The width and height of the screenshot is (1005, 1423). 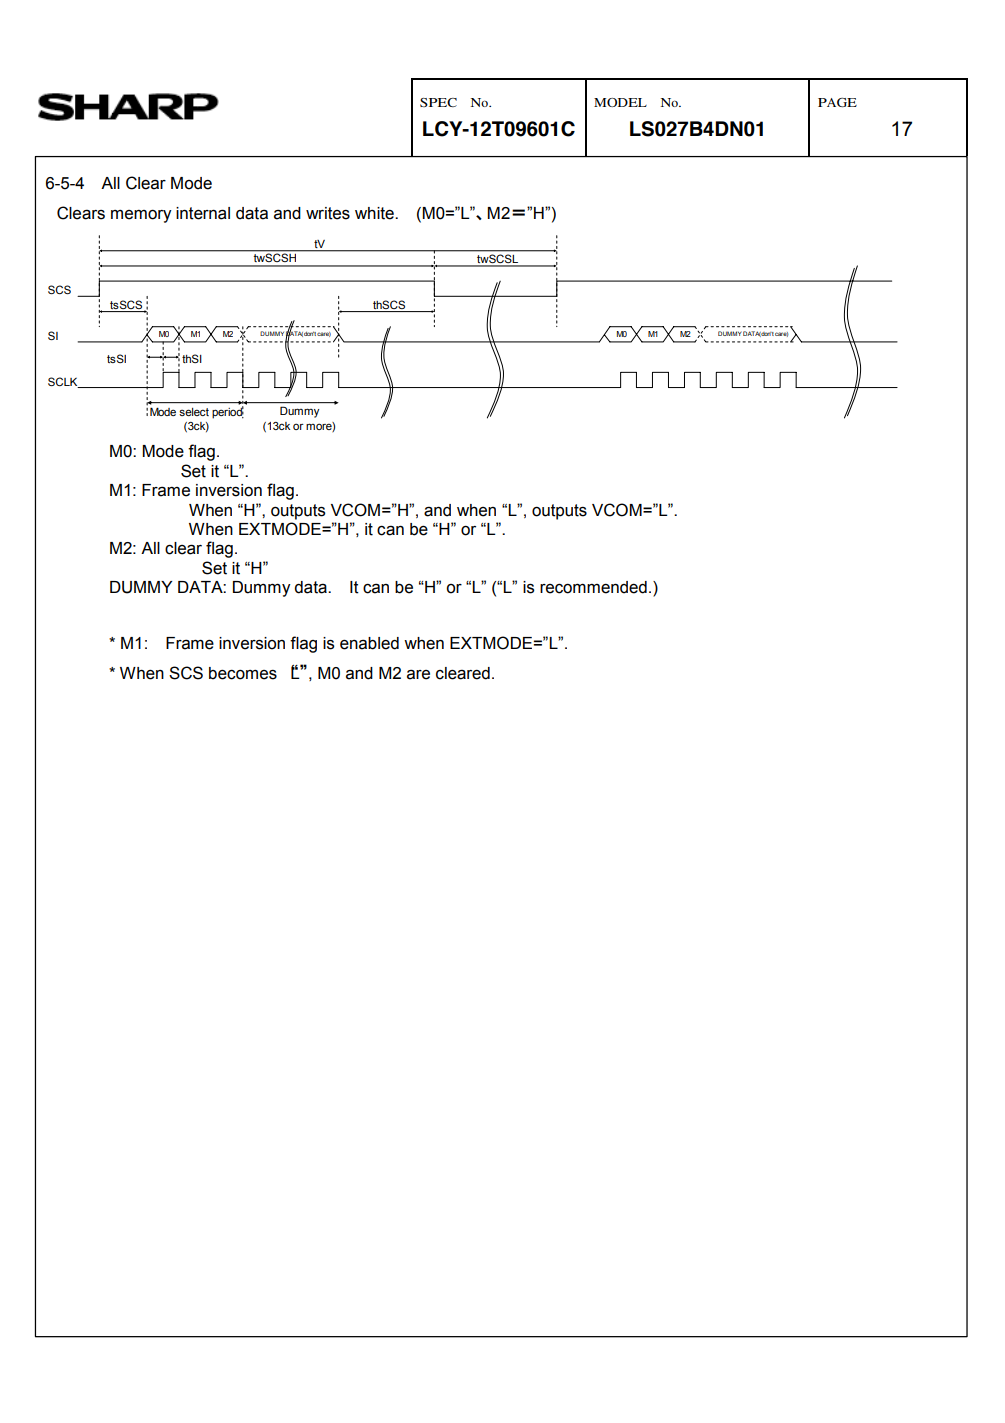 I want to click on becomes, so click(x=243, y=673).
